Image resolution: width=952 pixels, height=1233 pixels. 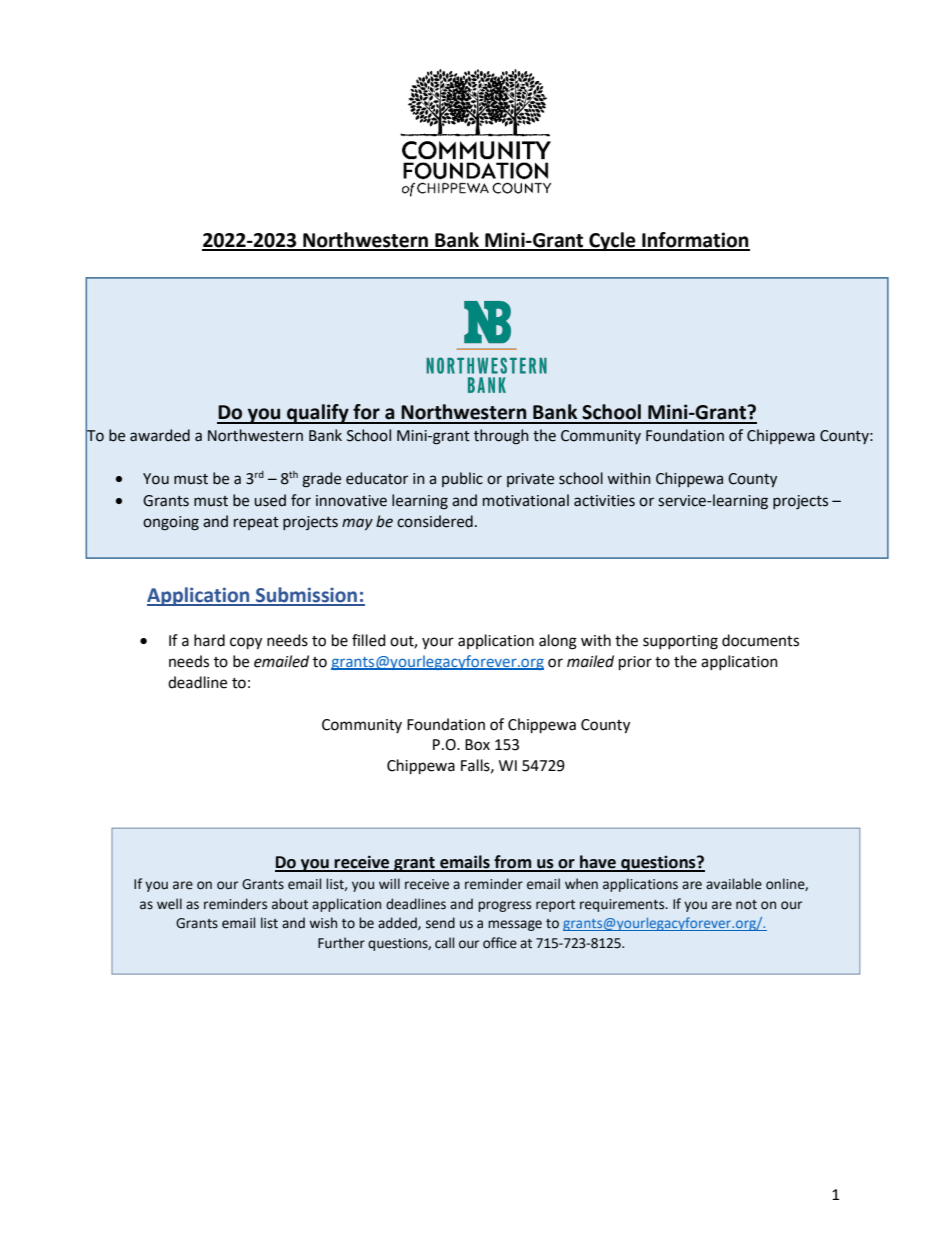 I want to click on activities, so click(x=604, y=501).
